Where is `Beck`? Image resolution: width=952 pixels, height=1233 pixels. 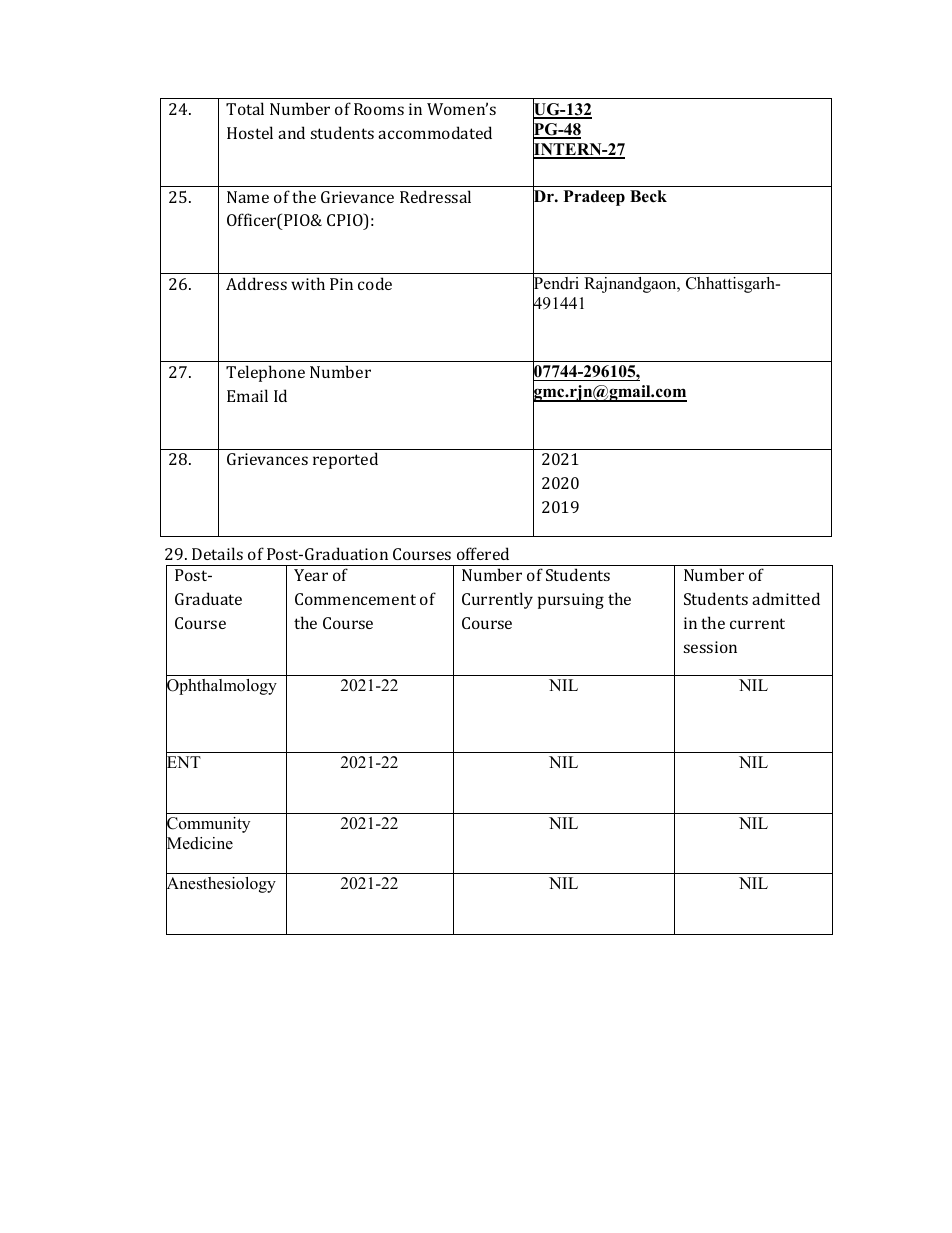
Beck is located at coordinates (648, 196).
